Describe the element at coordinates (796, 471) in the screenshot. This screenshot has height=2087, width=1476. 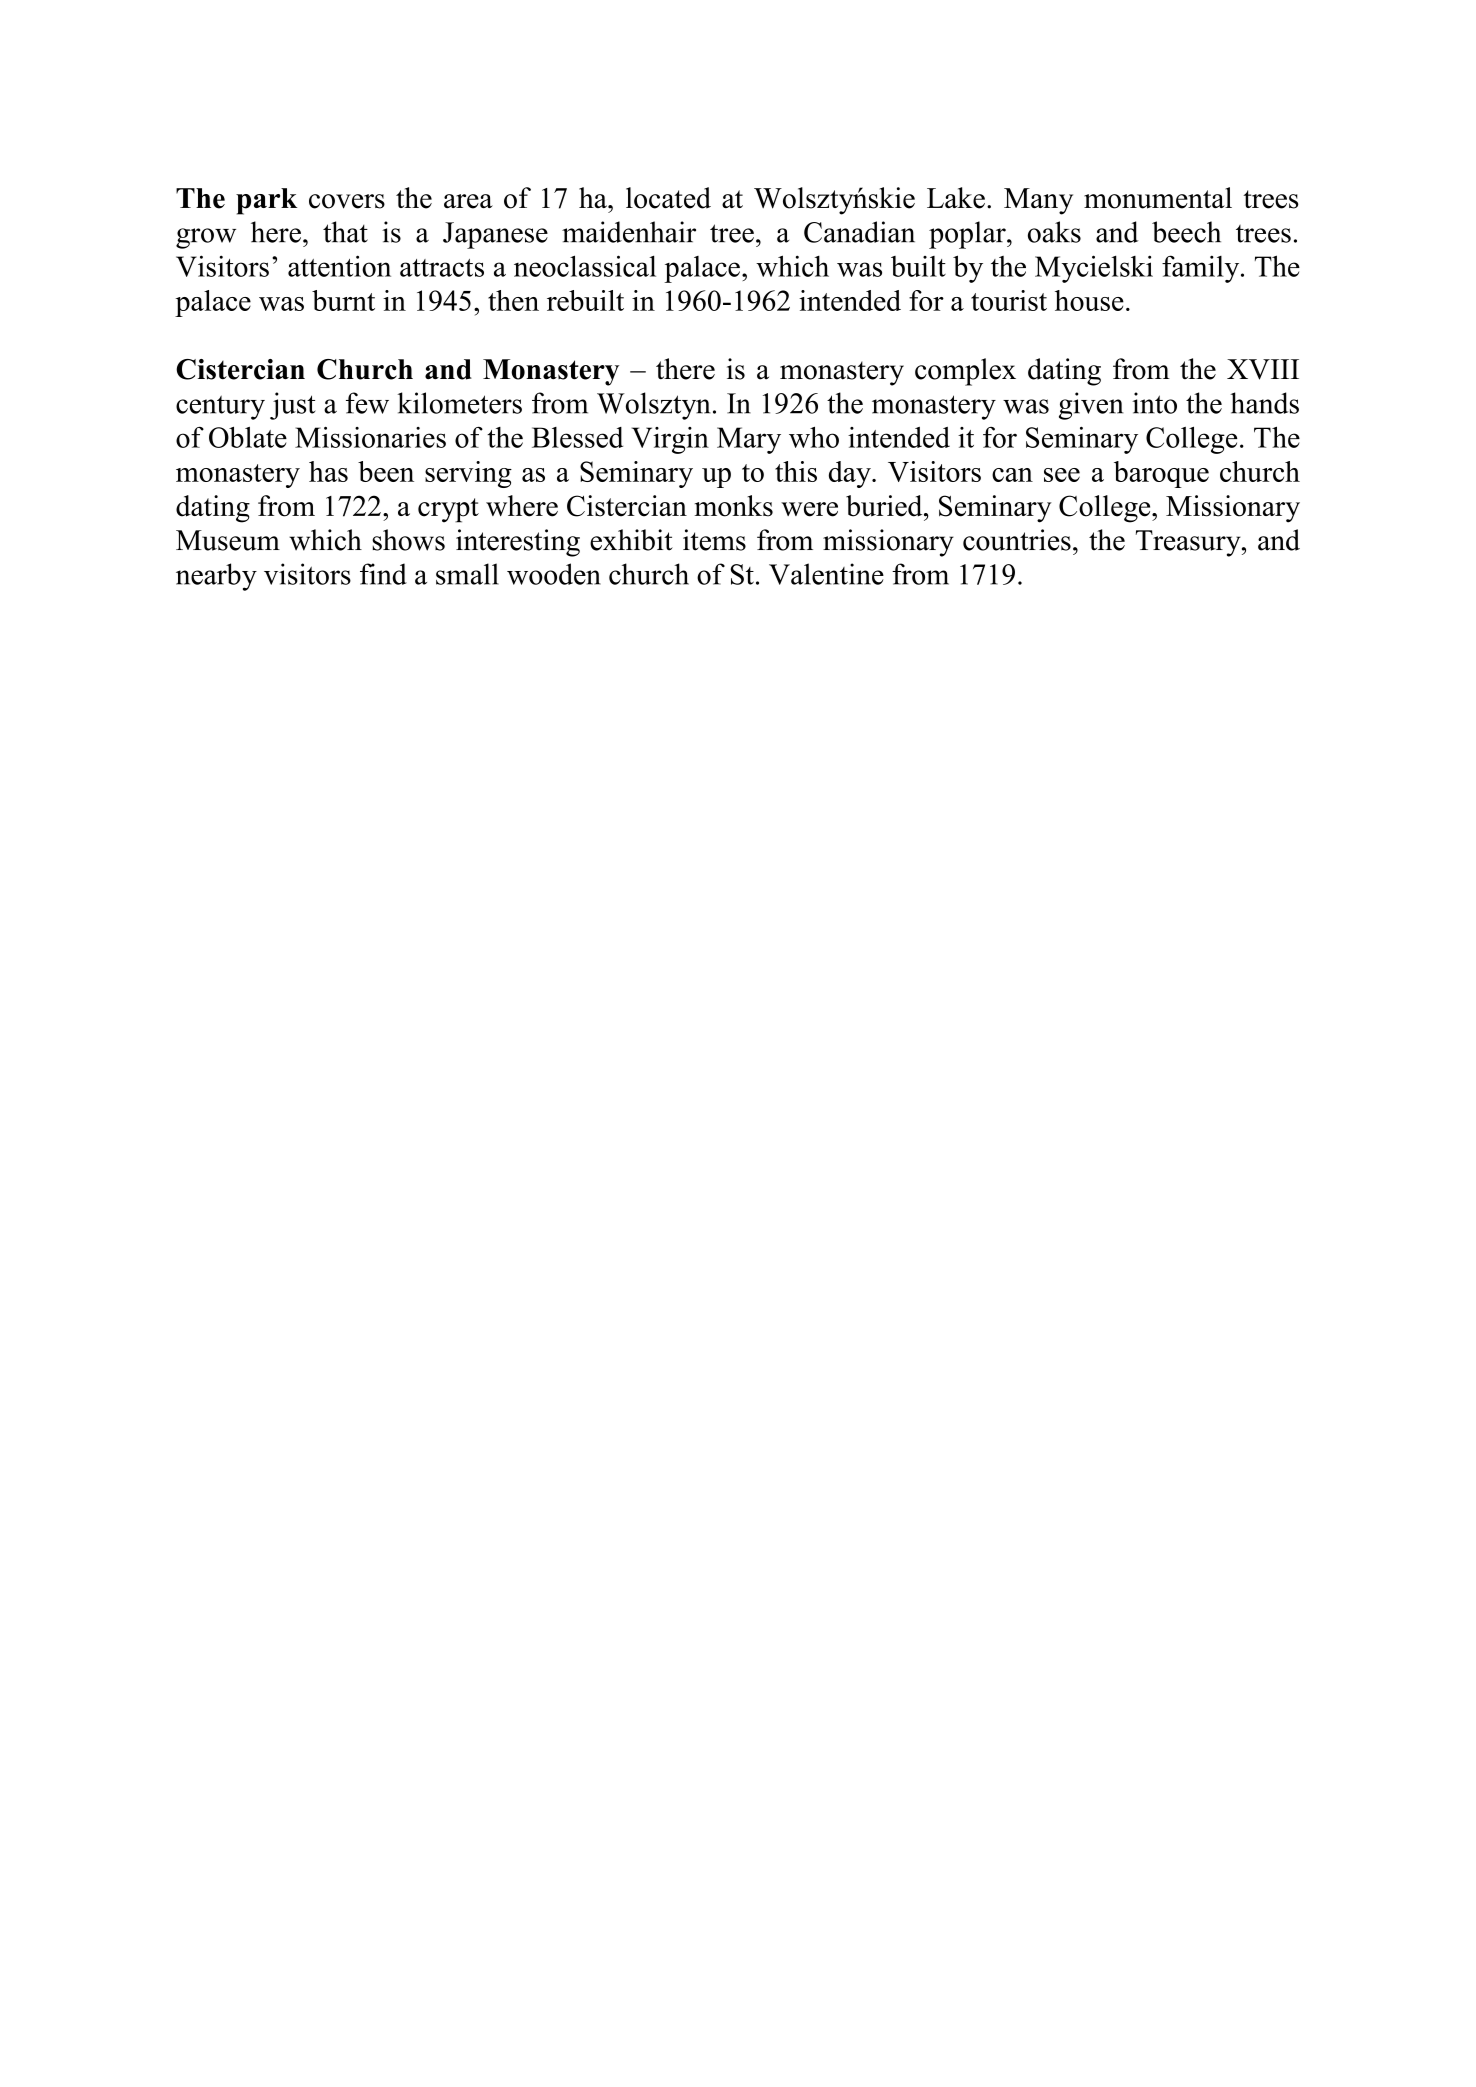
I see `this` at that location.
